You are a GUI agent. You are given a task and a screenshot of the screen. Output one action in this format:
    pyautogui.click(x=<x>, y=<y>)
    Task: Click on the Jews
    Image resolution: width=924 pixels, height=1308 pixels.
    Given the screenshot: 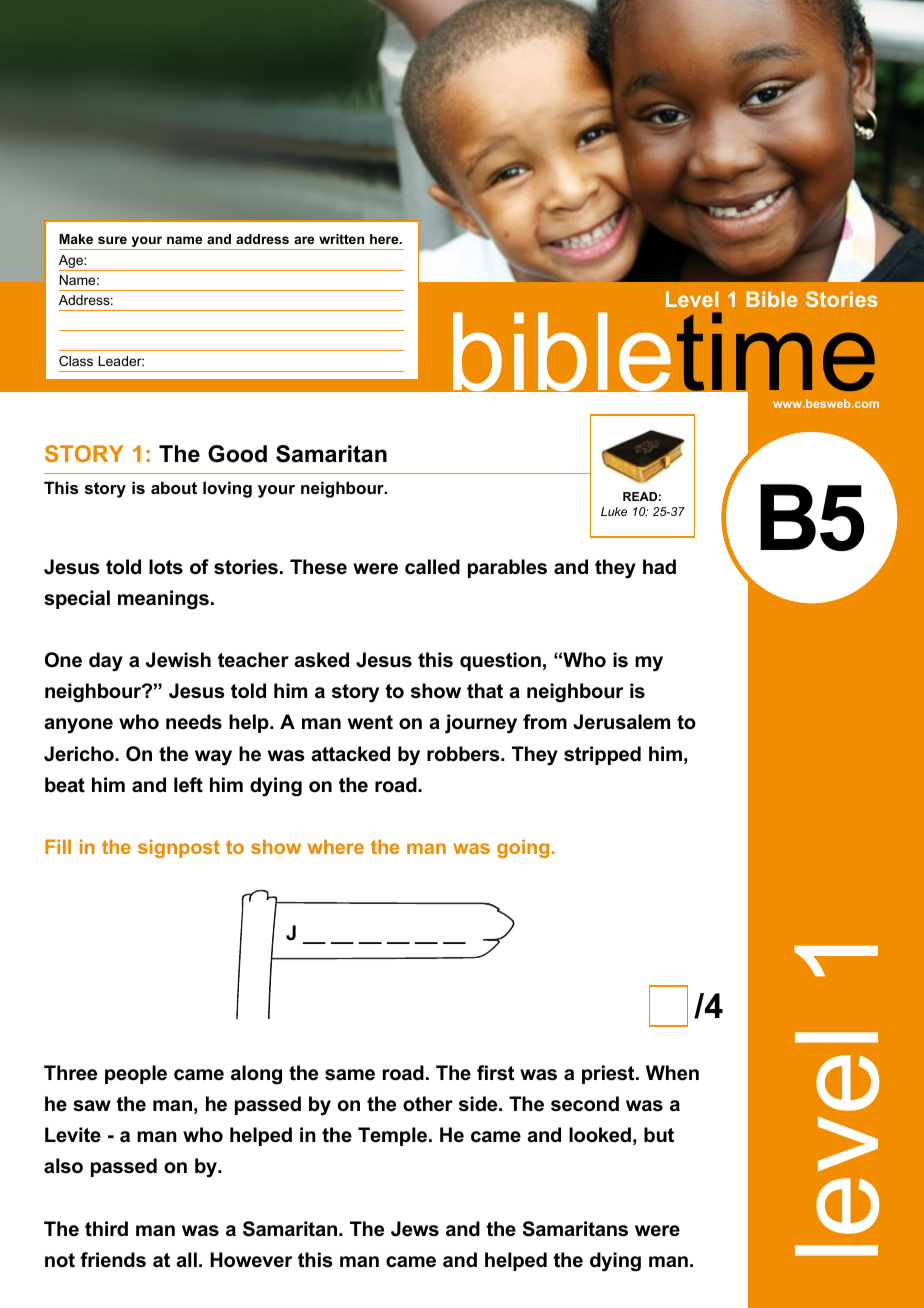 What is the action you would take?
    pyautogui.click(x=415, y=1229)
